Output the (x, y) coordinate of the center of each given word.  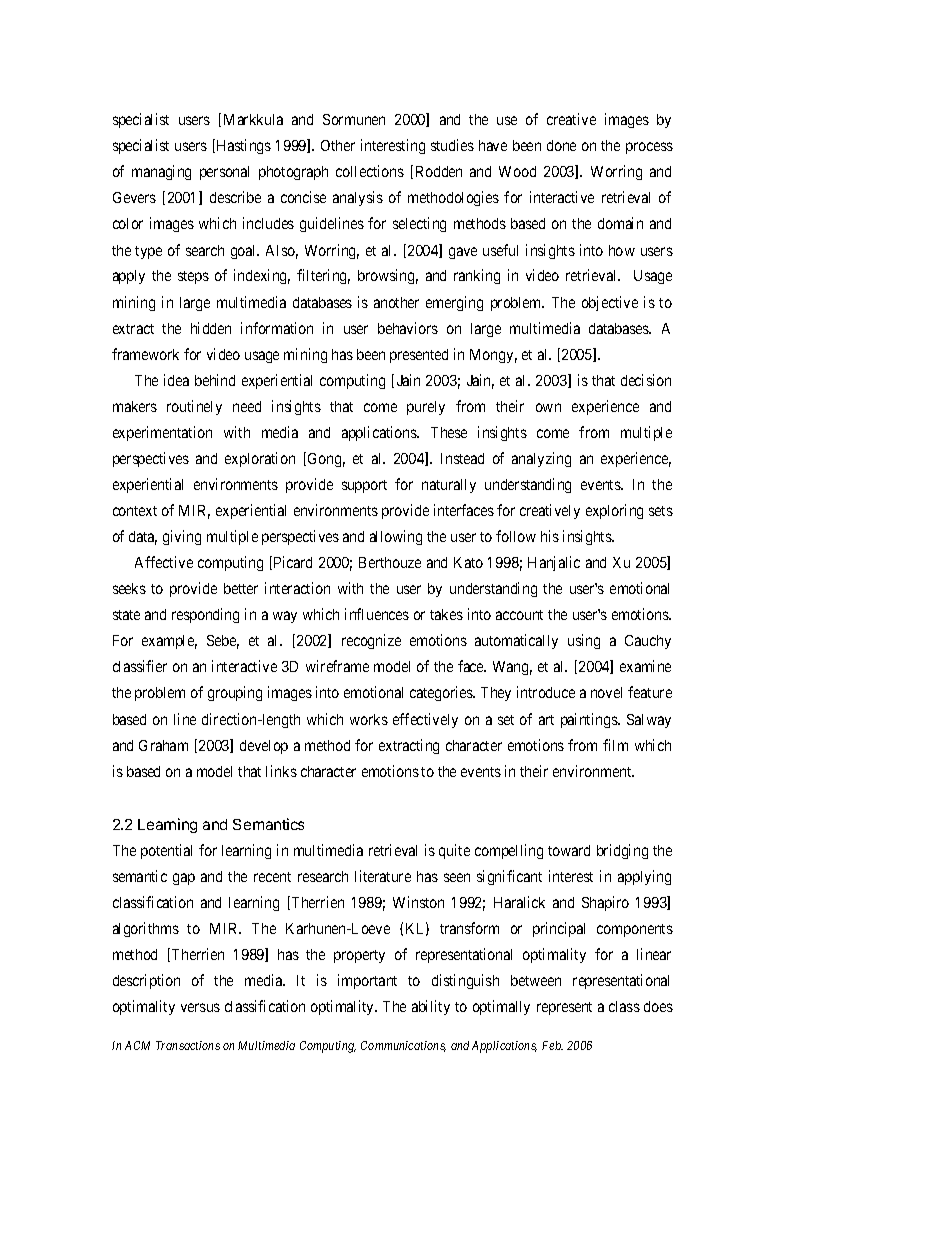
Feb (552, 1045)
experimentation (162, 433)
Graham (163, 745)
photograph (293, 173)
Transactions (188, 1045)
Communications (403, 1046)
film (615, 745)
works (369, 719)
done (561, 145)
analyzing (541, 459)
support (364, 486)
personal (224, 173)
